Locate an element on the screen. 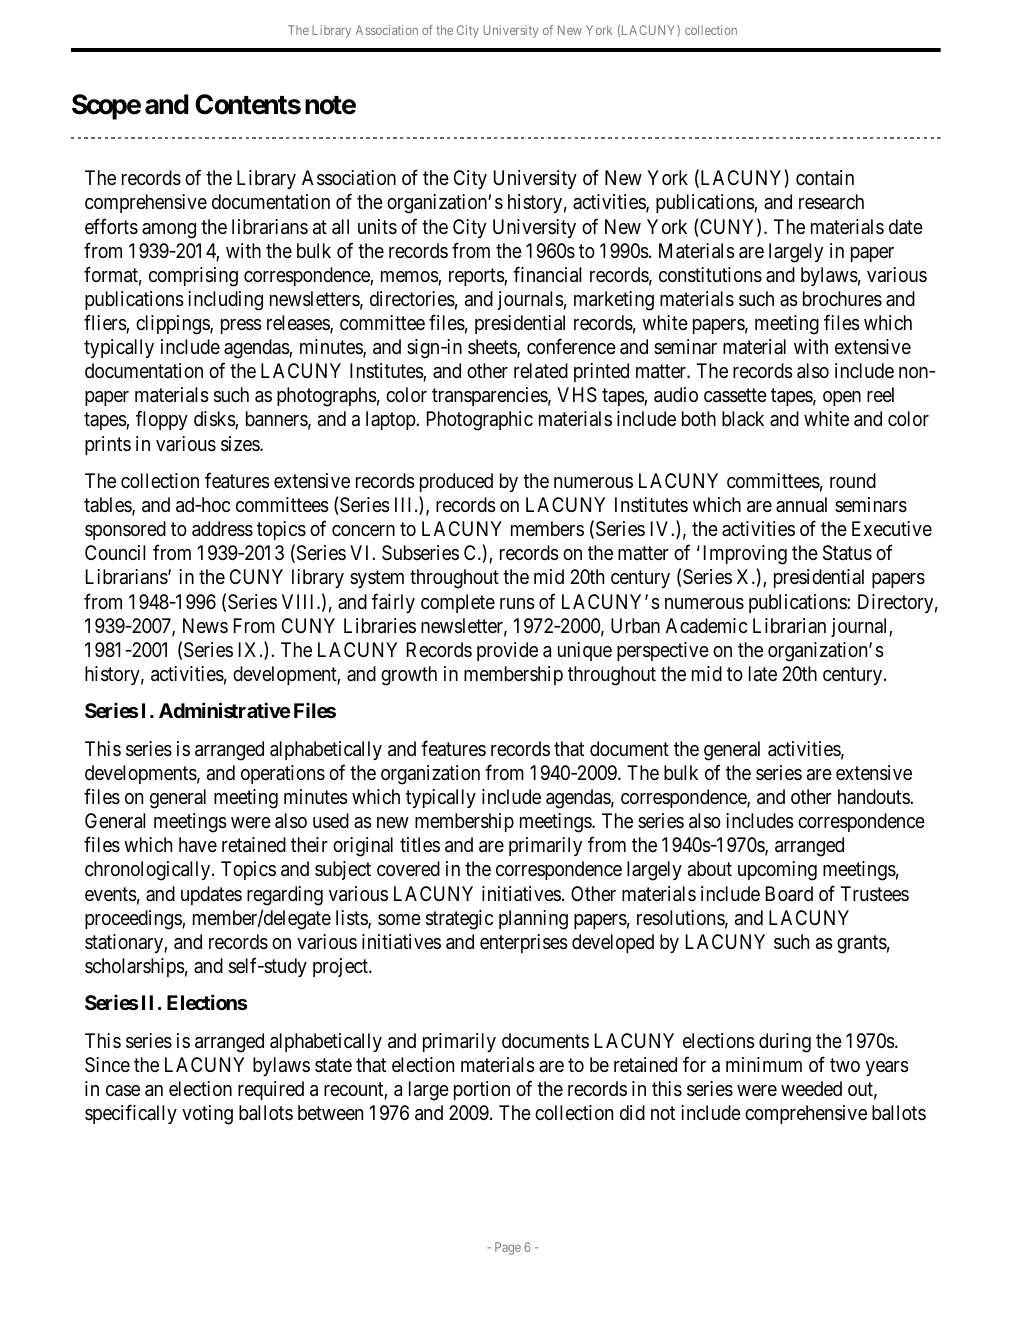  among is located at coordinates (169, 231).
